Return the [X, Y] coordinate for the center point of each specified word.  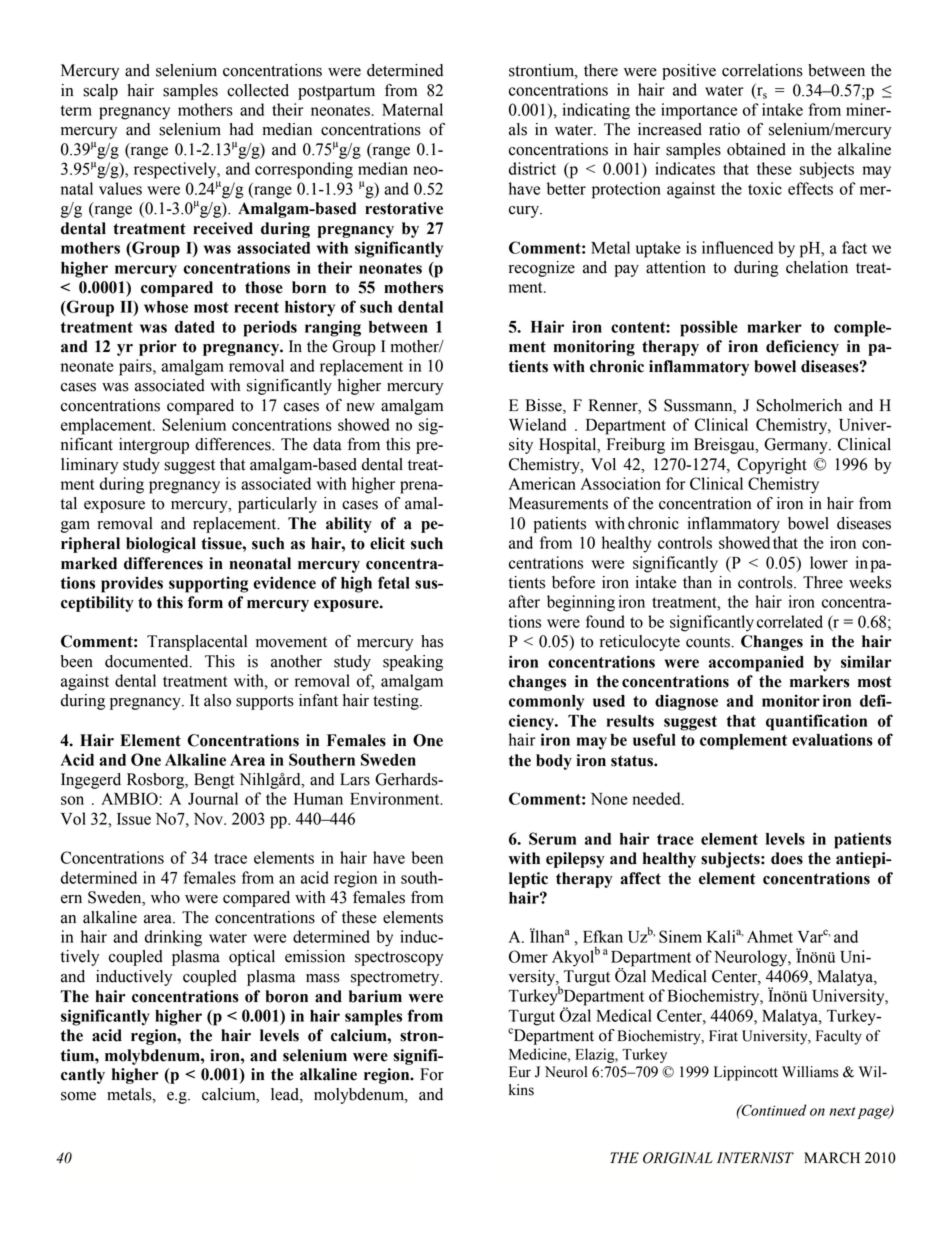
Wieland [537, 424]
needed [657, 798]
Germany [797, 446]
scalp [100, 92]
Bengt [214, 781]
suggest [189, 467]
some [78, 1096]
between [836, 70]
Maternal [412, 109]
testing [397, 702]
